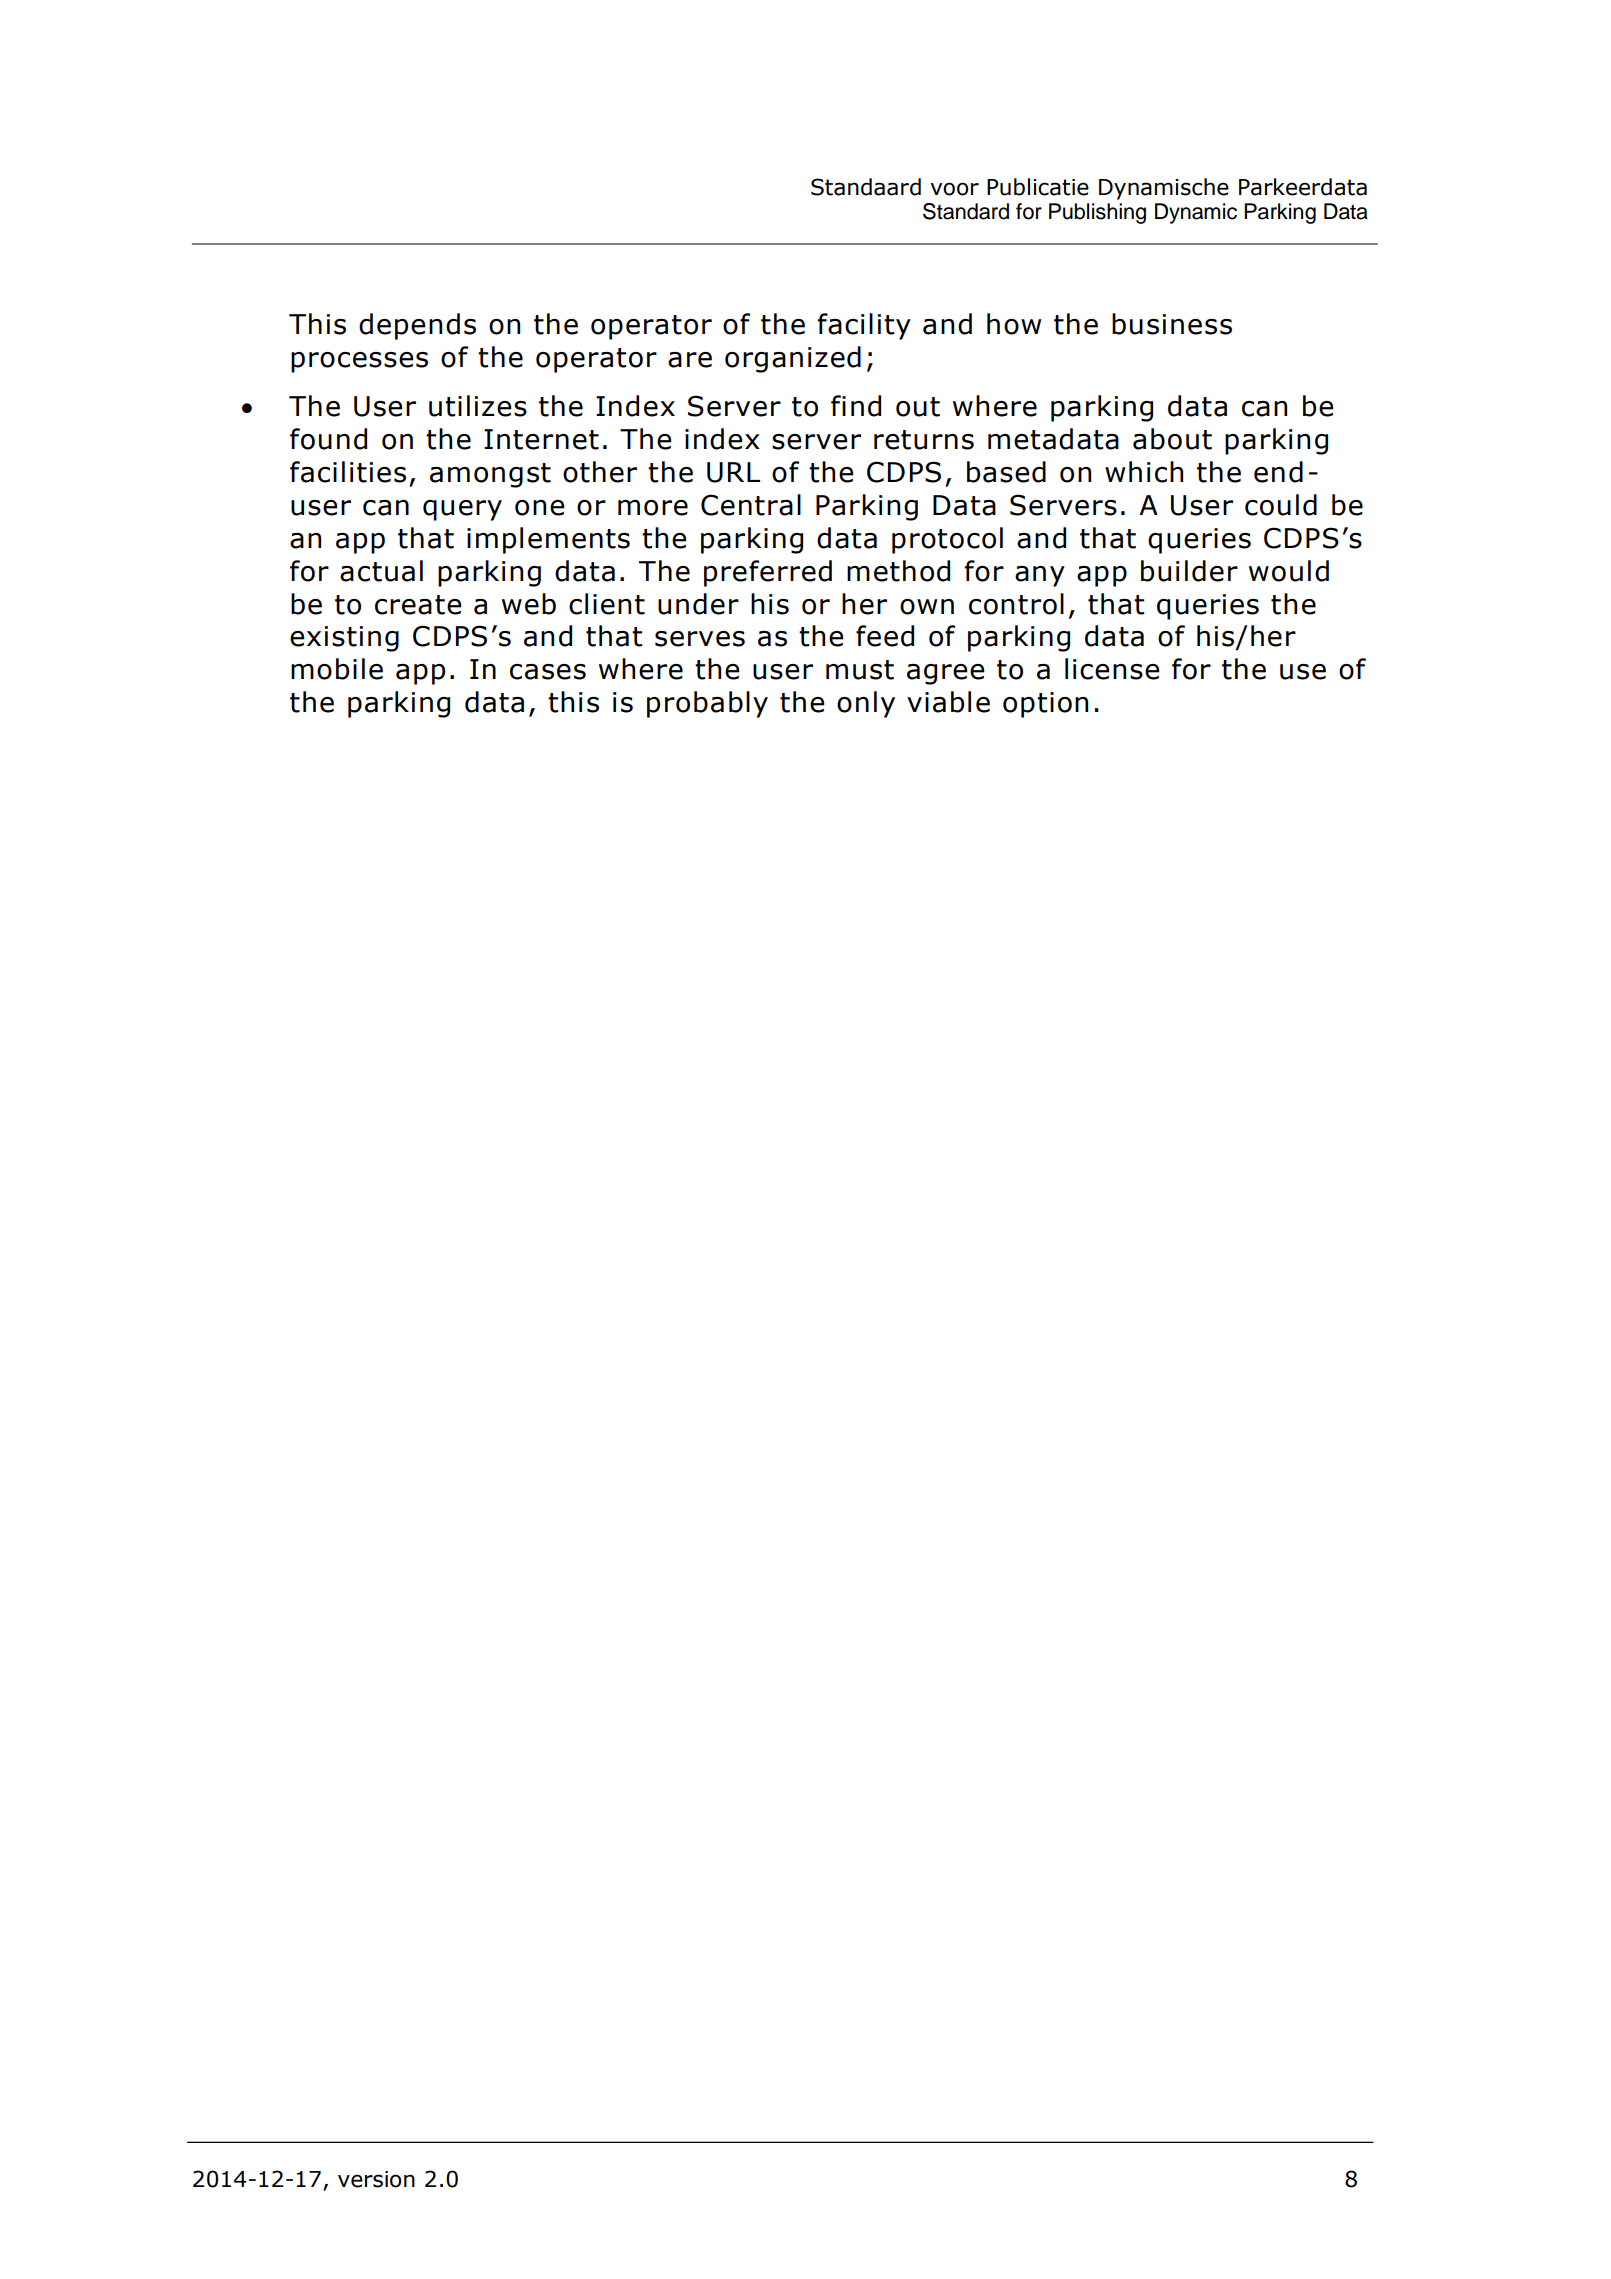  I want to click on viable, so click(948, 702).
